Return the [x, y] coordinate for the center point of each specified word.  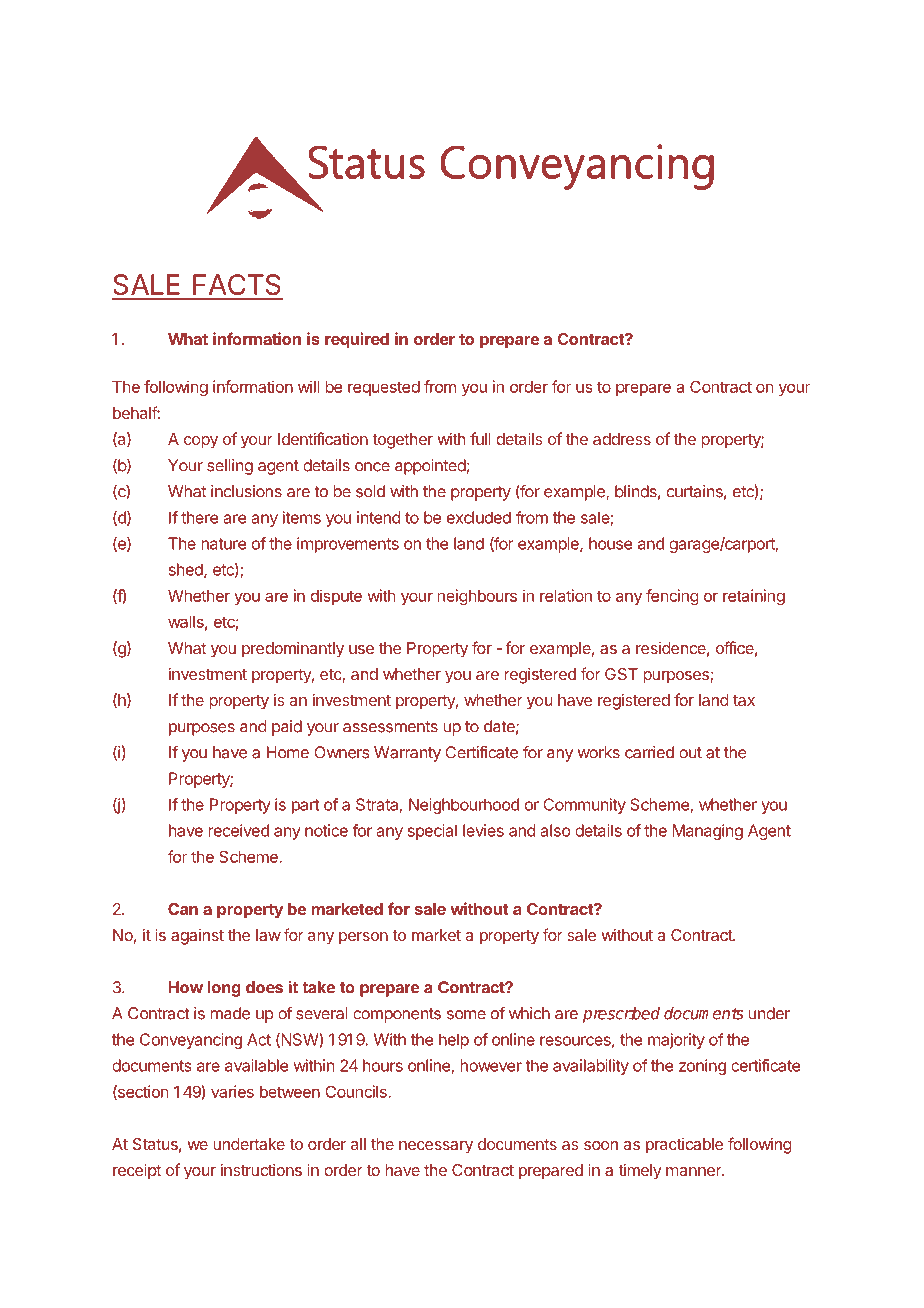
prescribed [621, 1014]
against [197, 937]
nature [223, 544]
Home [288, 752]
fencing [672, 597]
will [308, 386]
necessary [436, 1147]
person [363, 938]
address [622, 439]
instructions [261, 1170]
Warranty [407, 754]
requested [384, 388]
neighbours [477, 597]
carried [649, 752]
